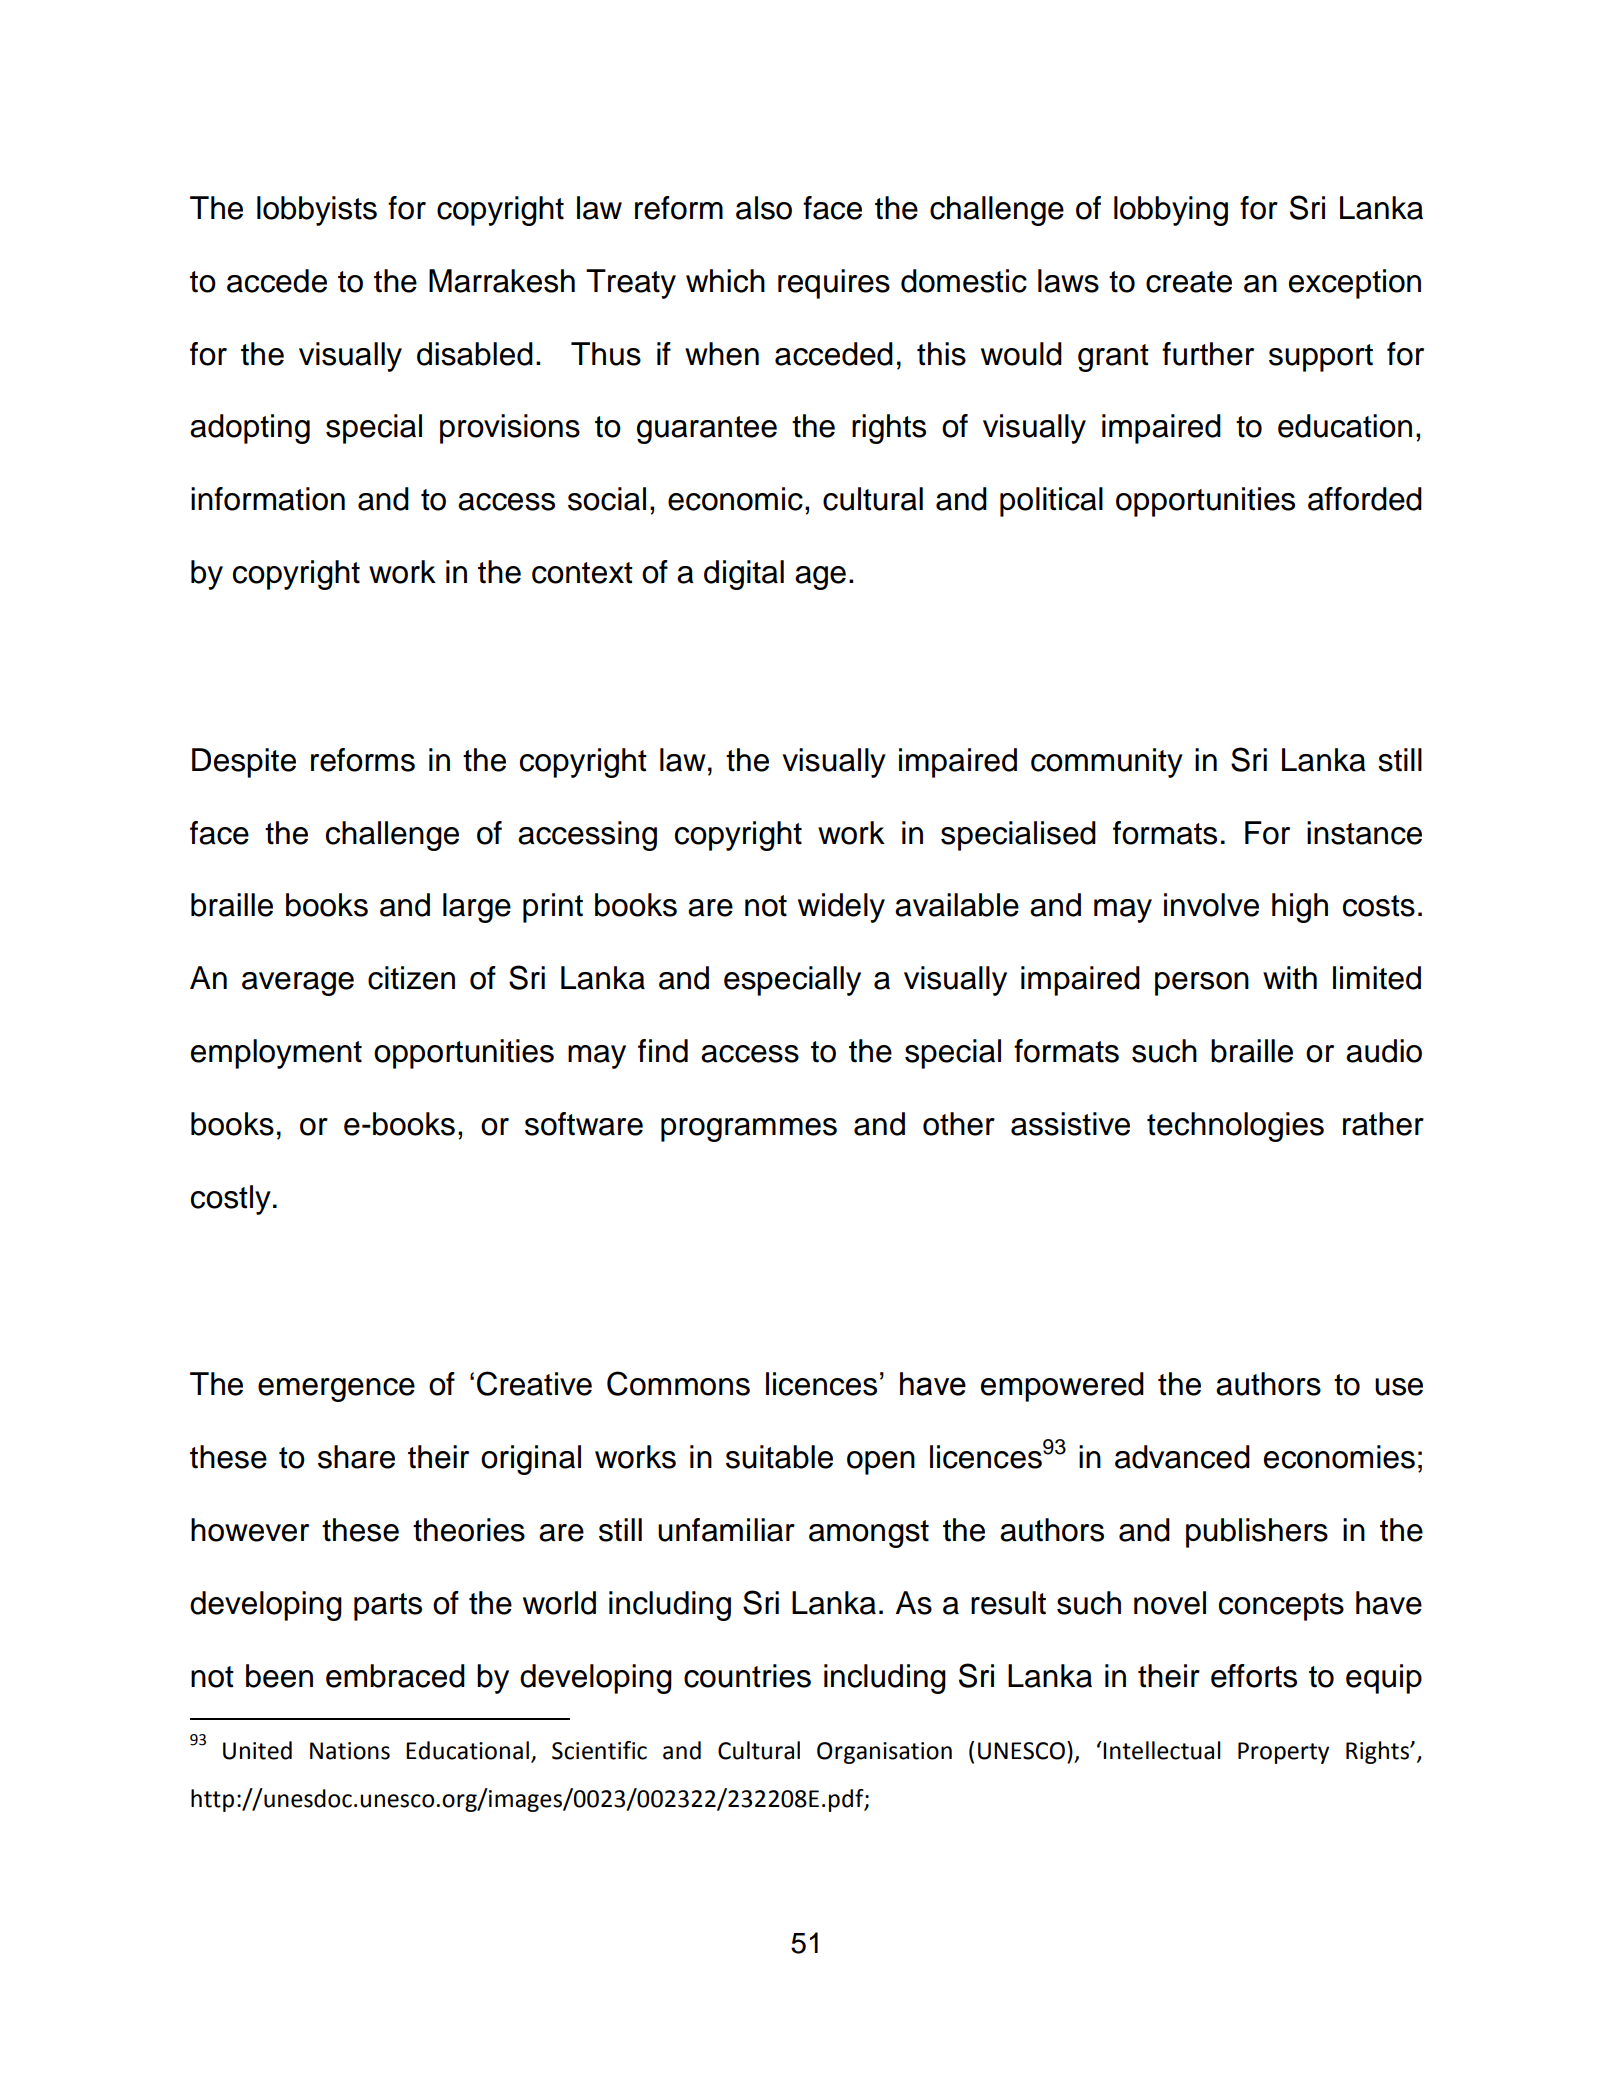  What do you see at coordinates (779, 1457) in the screenshot?
I see `suitable` at bounding box center [779, 1457].
